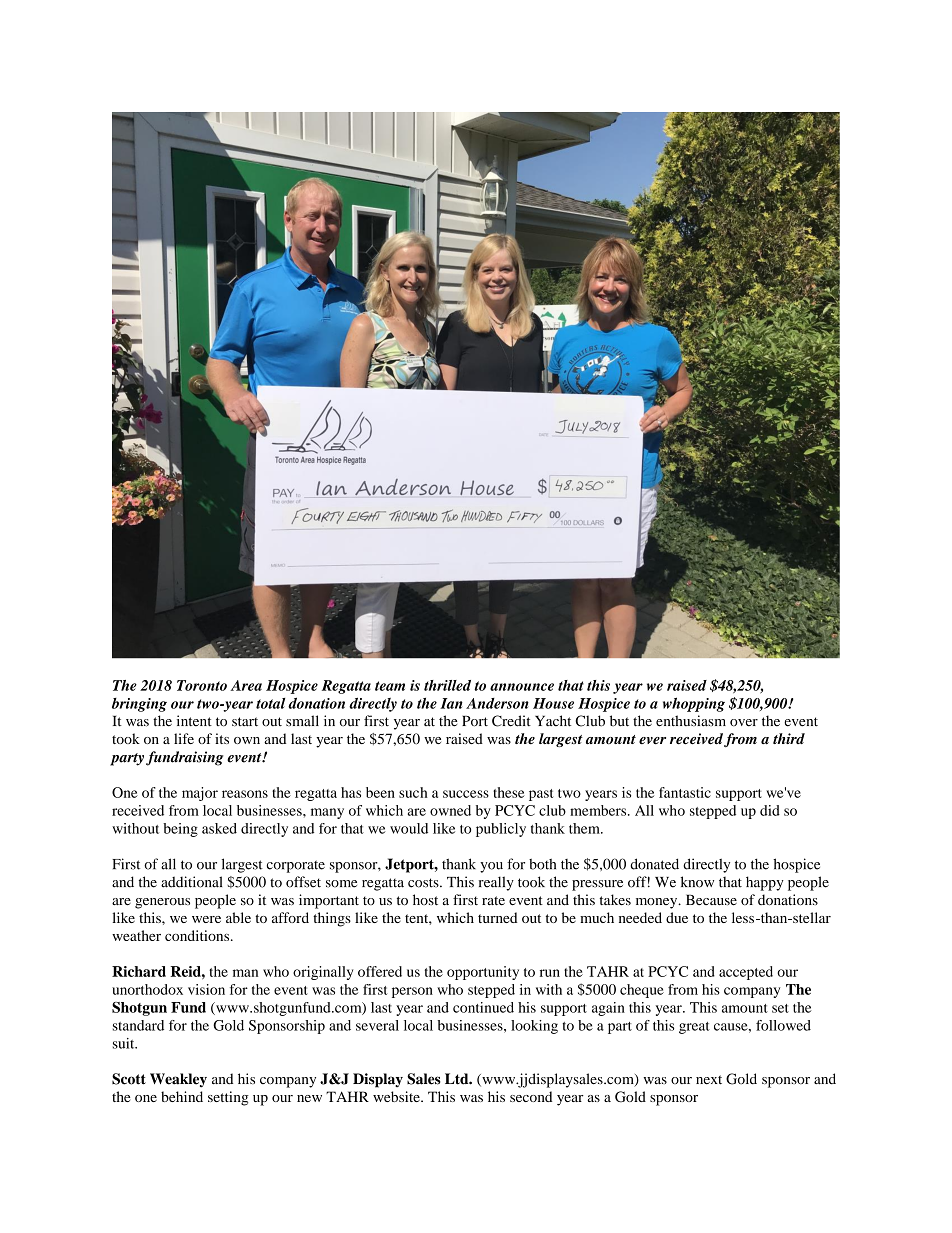 The height and width of the screenshot is (1233, 952). What do you see at coordinates (685, 792) in the screenshot?
I see `fantastic` at bounding box center [685, 792].
